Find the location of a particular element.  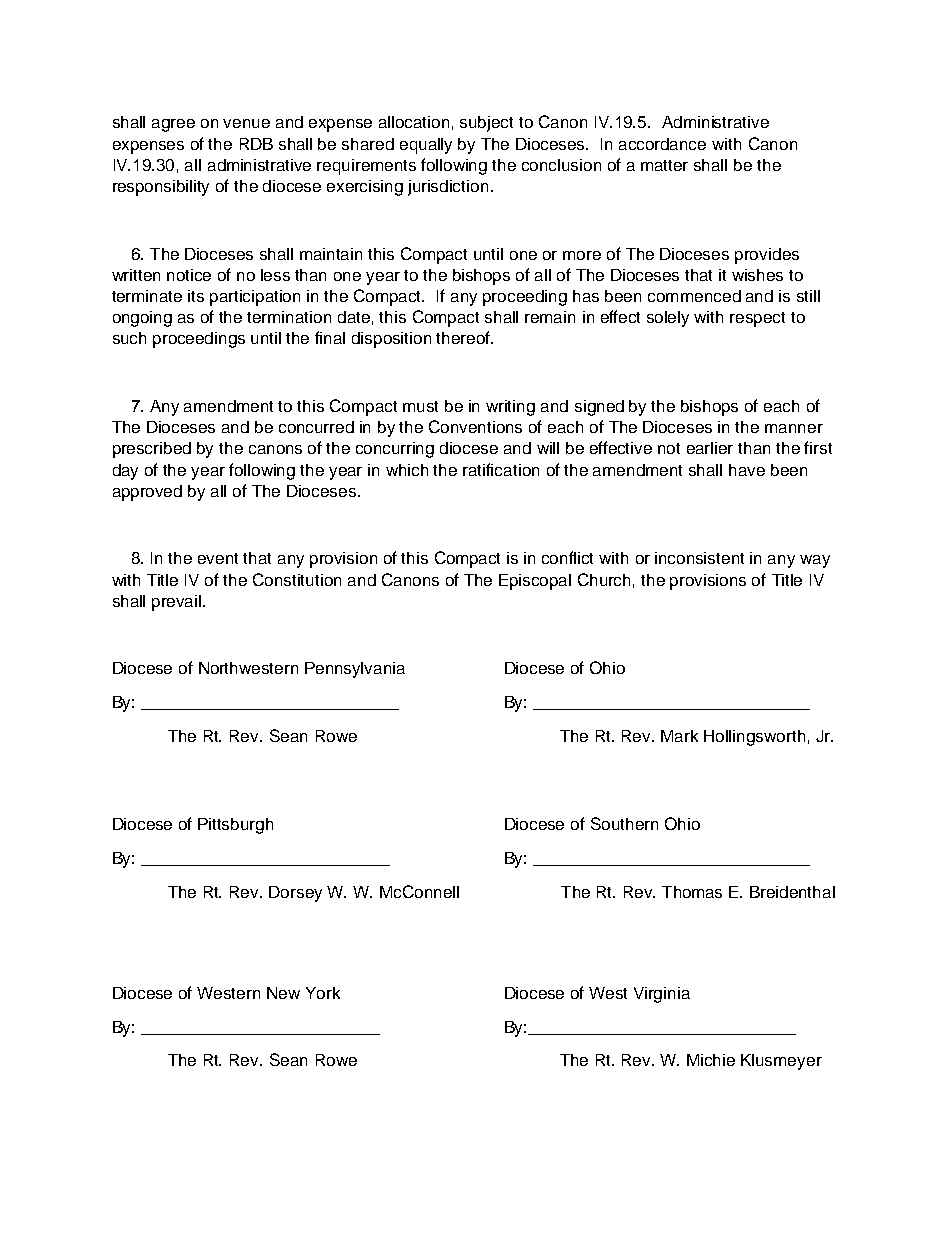

Episcopal is located at coordinates (535, 582).
